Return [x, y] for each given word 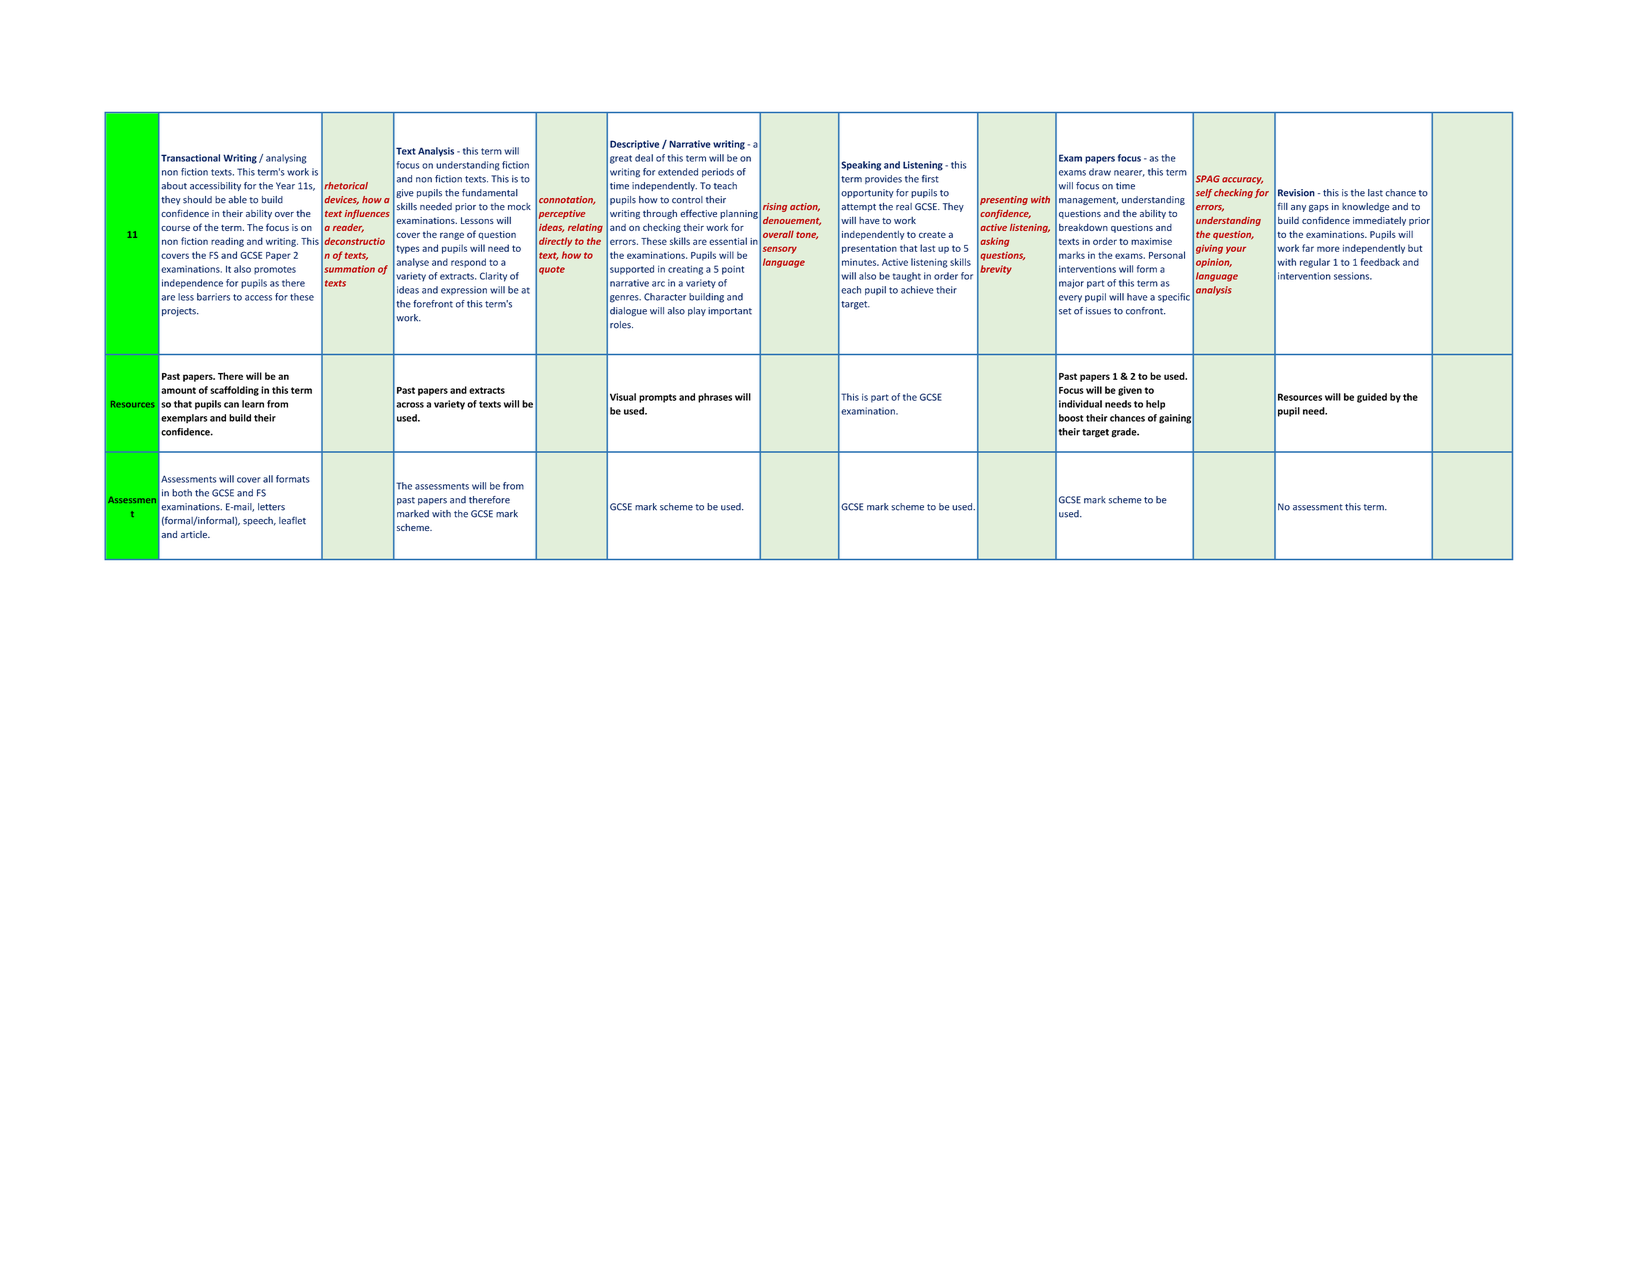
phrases [715, 398]
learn [253, 404]
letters [271, 507]
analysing [286, 159]
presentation [869, 249]
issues [1098, 311]
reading [227, 242]
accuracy [1242, 180]
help [1155, 405]
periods [718, 172]
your [1236, 250]
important [730, 311]
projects [180, 311]
